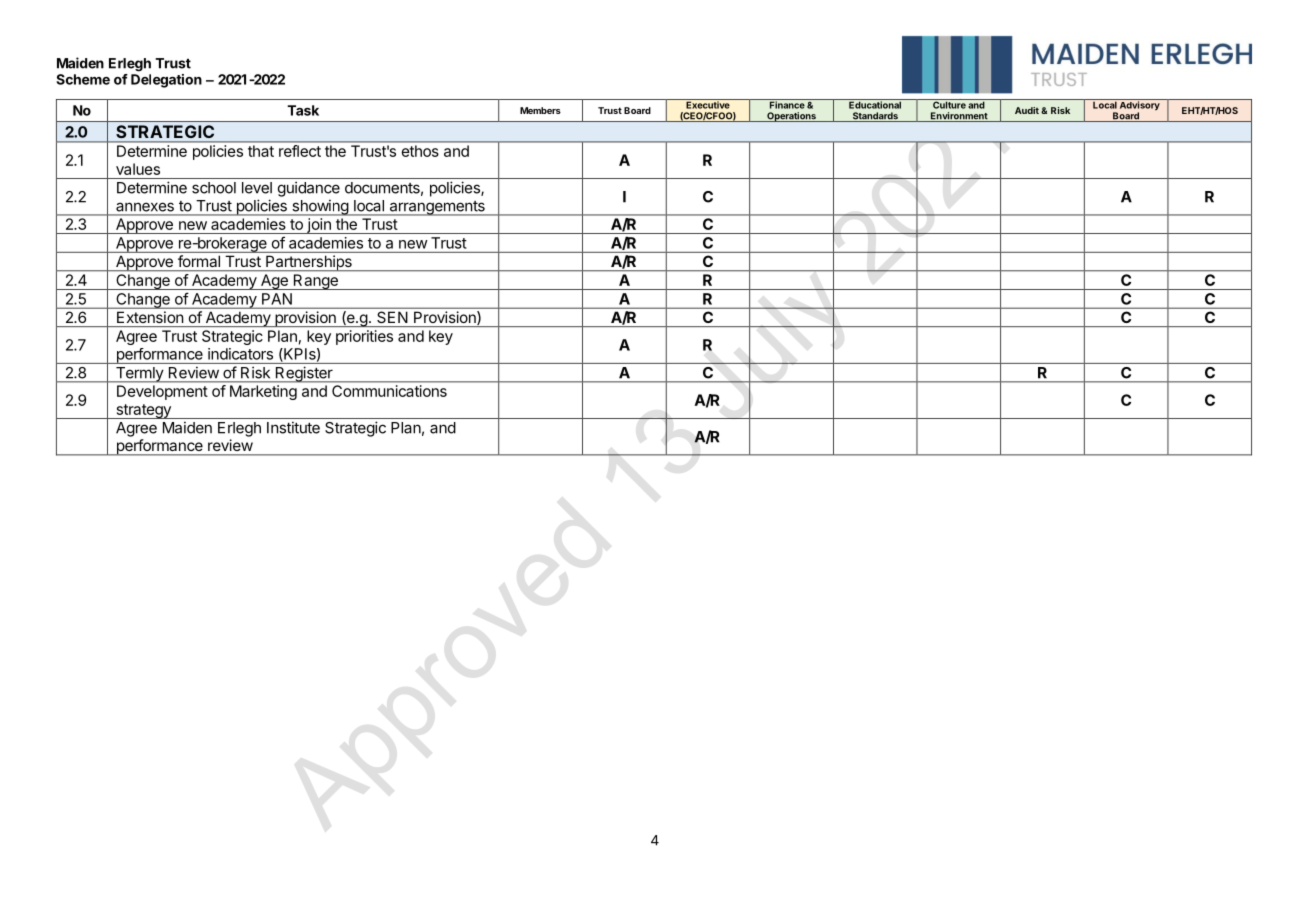 Image resolution: width=1308 pixels, height=924 pixels. Describe the element at coordinates (320, 207) in the screenshot. I see `showing` at that location.
